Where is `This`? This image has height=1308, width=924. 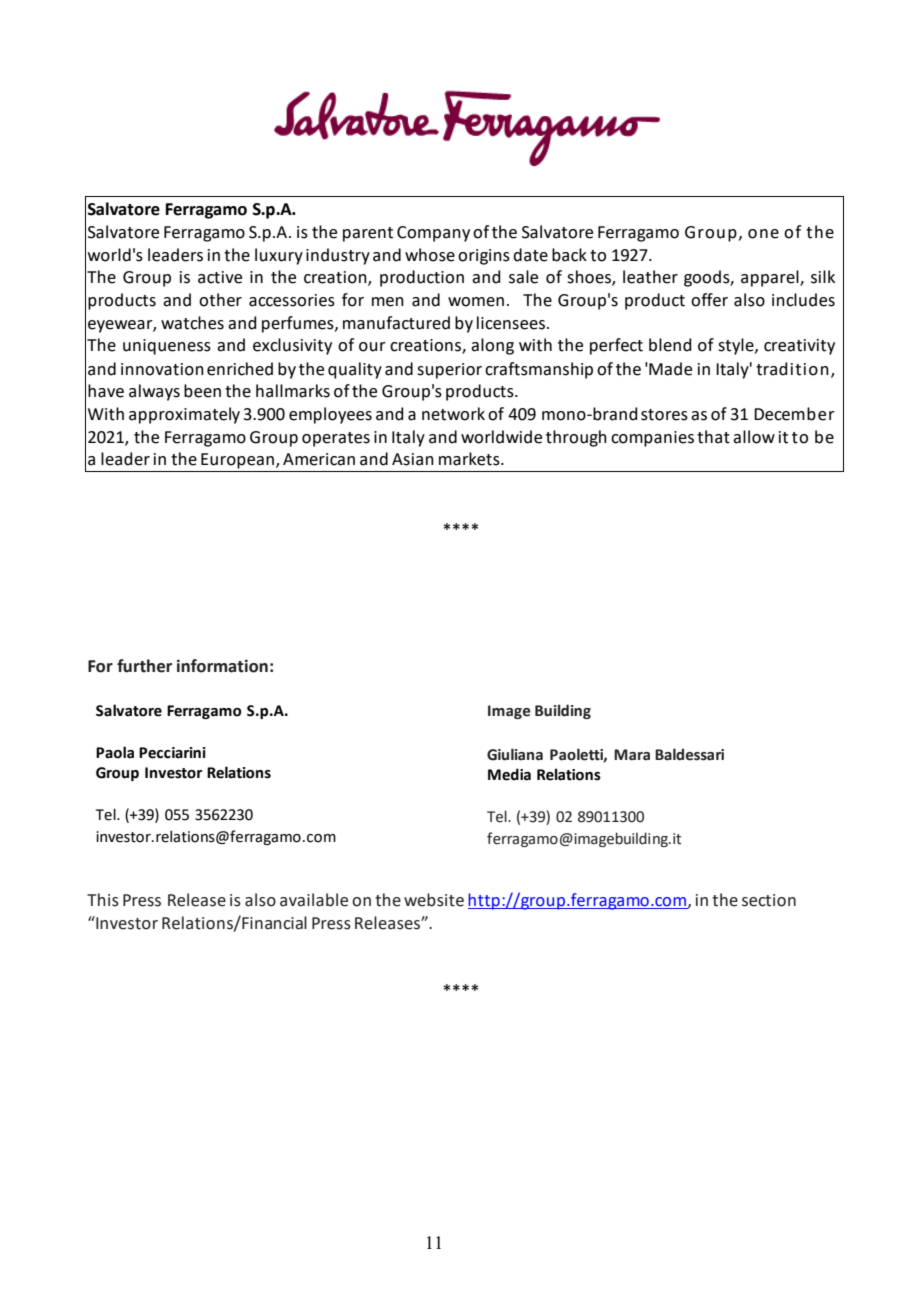 This is located at coordinates (103, 900).
